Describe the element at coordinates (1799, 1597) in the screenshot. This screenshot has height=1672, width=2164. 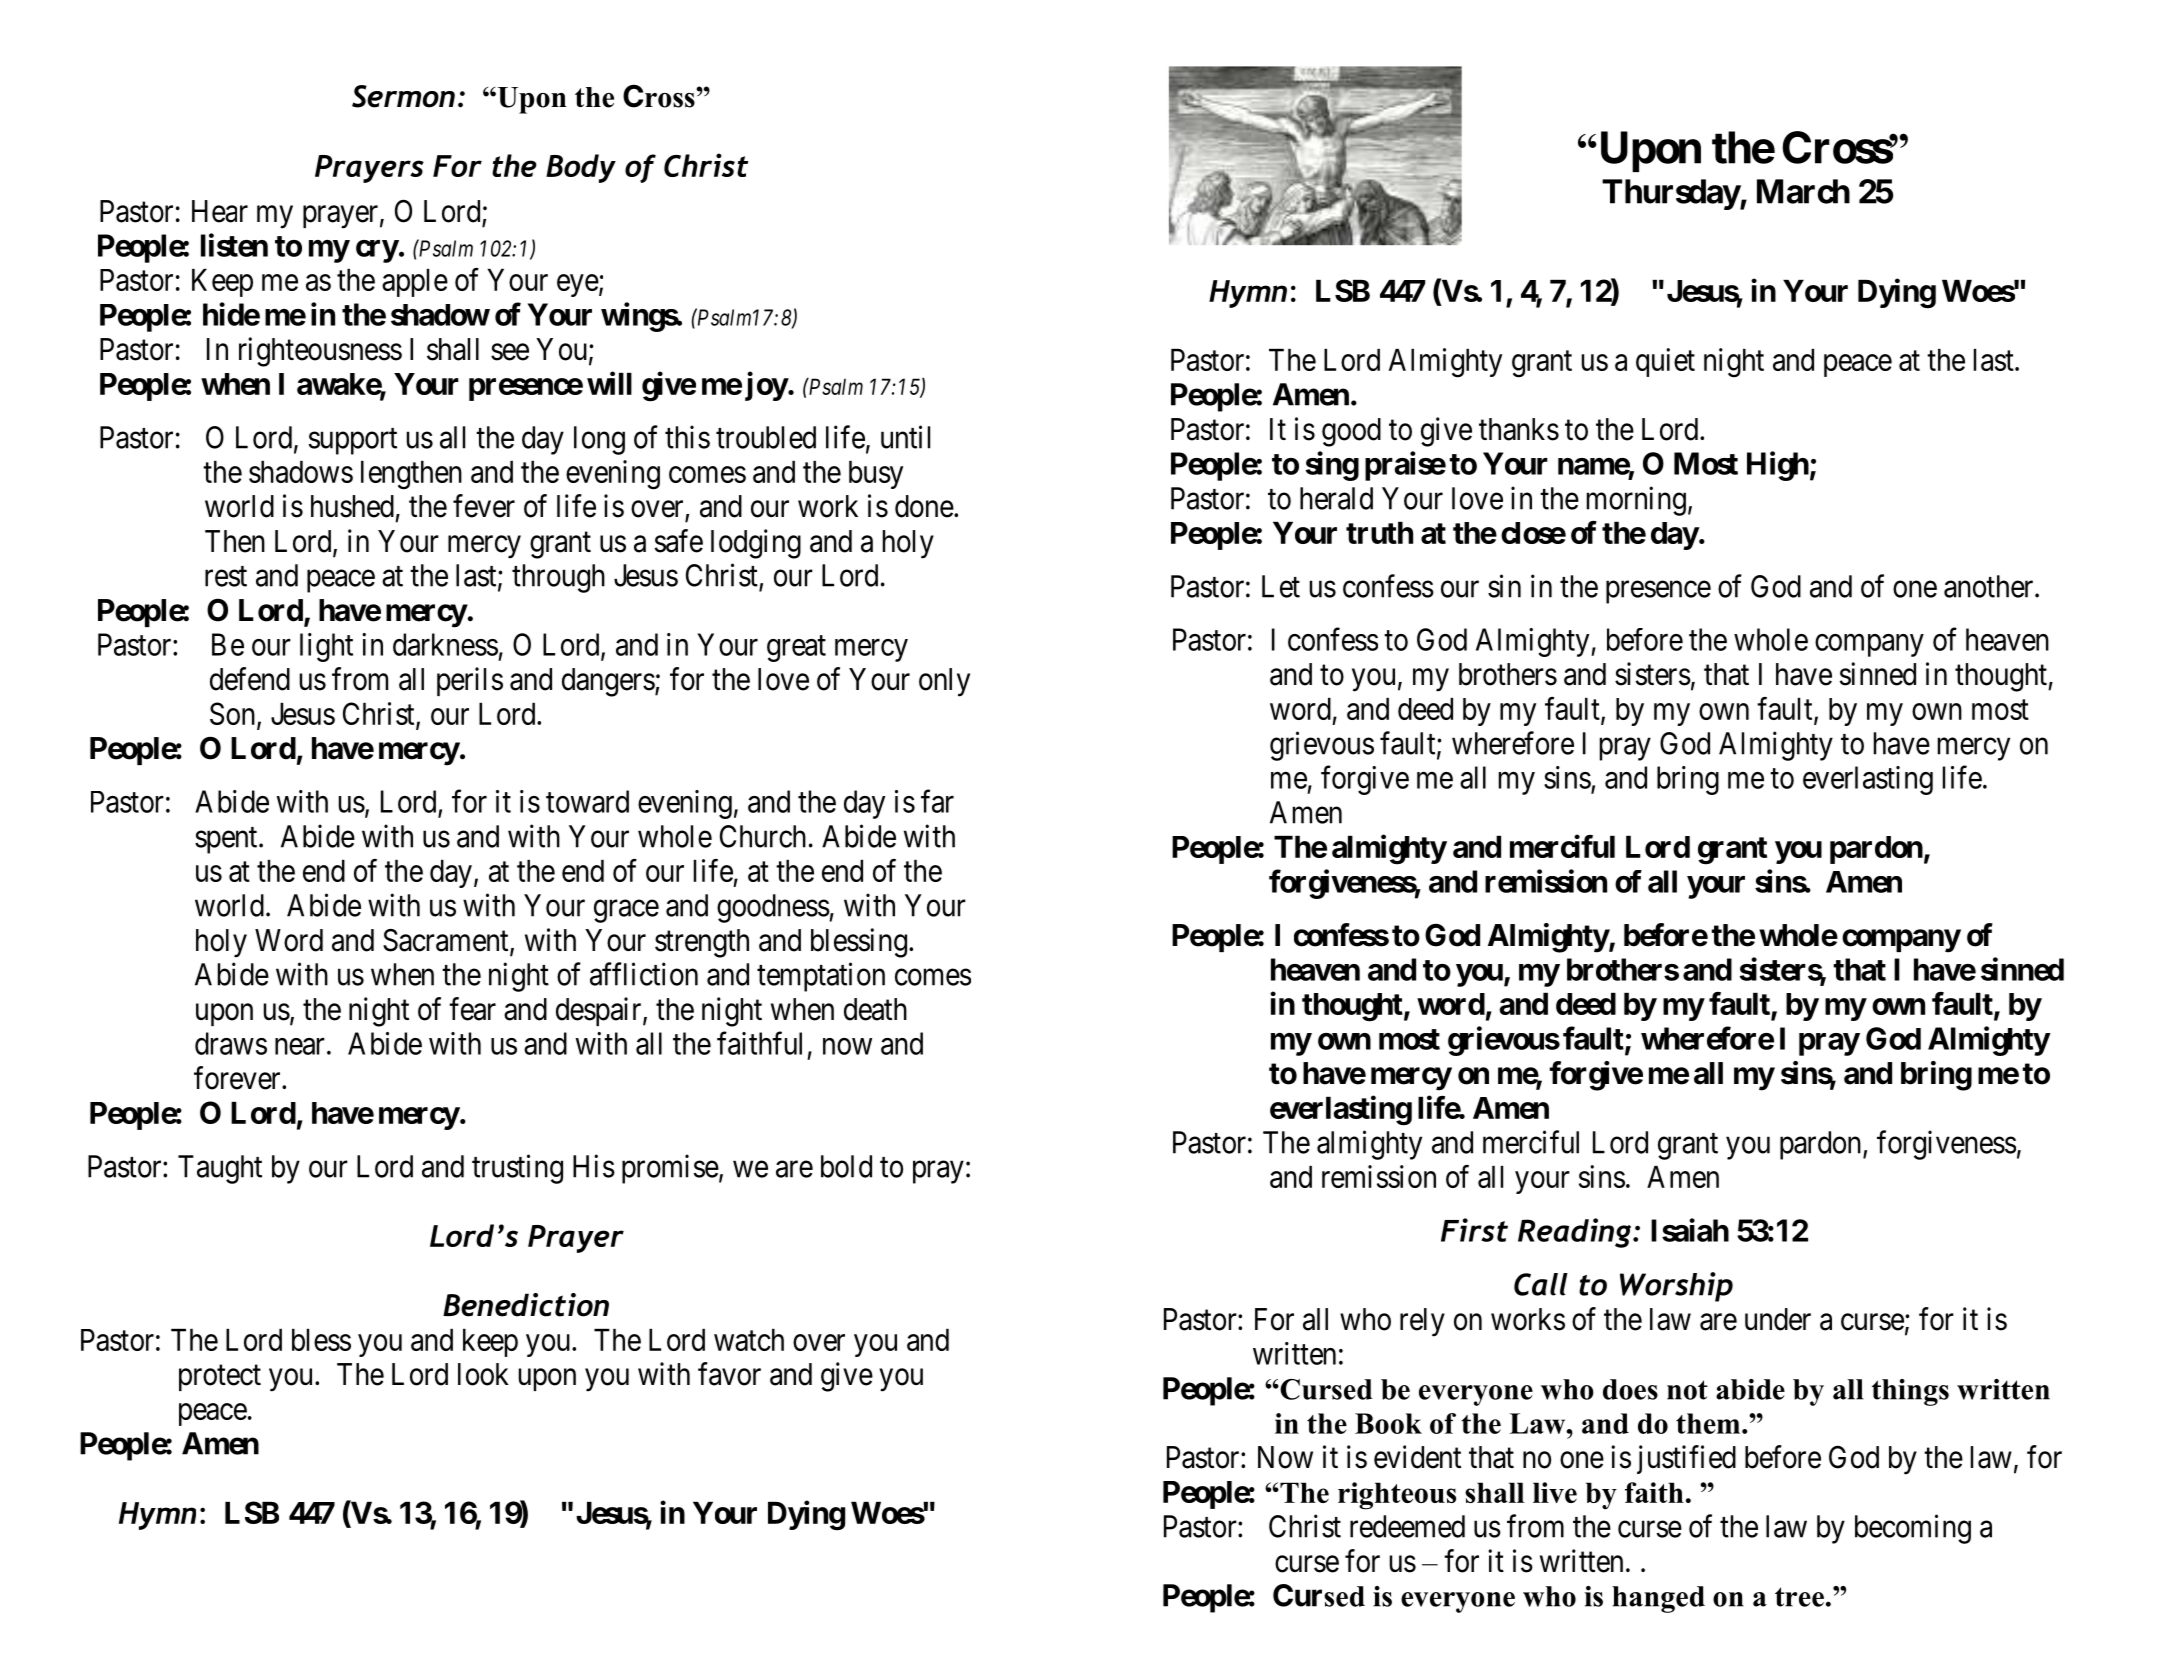
I see `tree` at that location.
